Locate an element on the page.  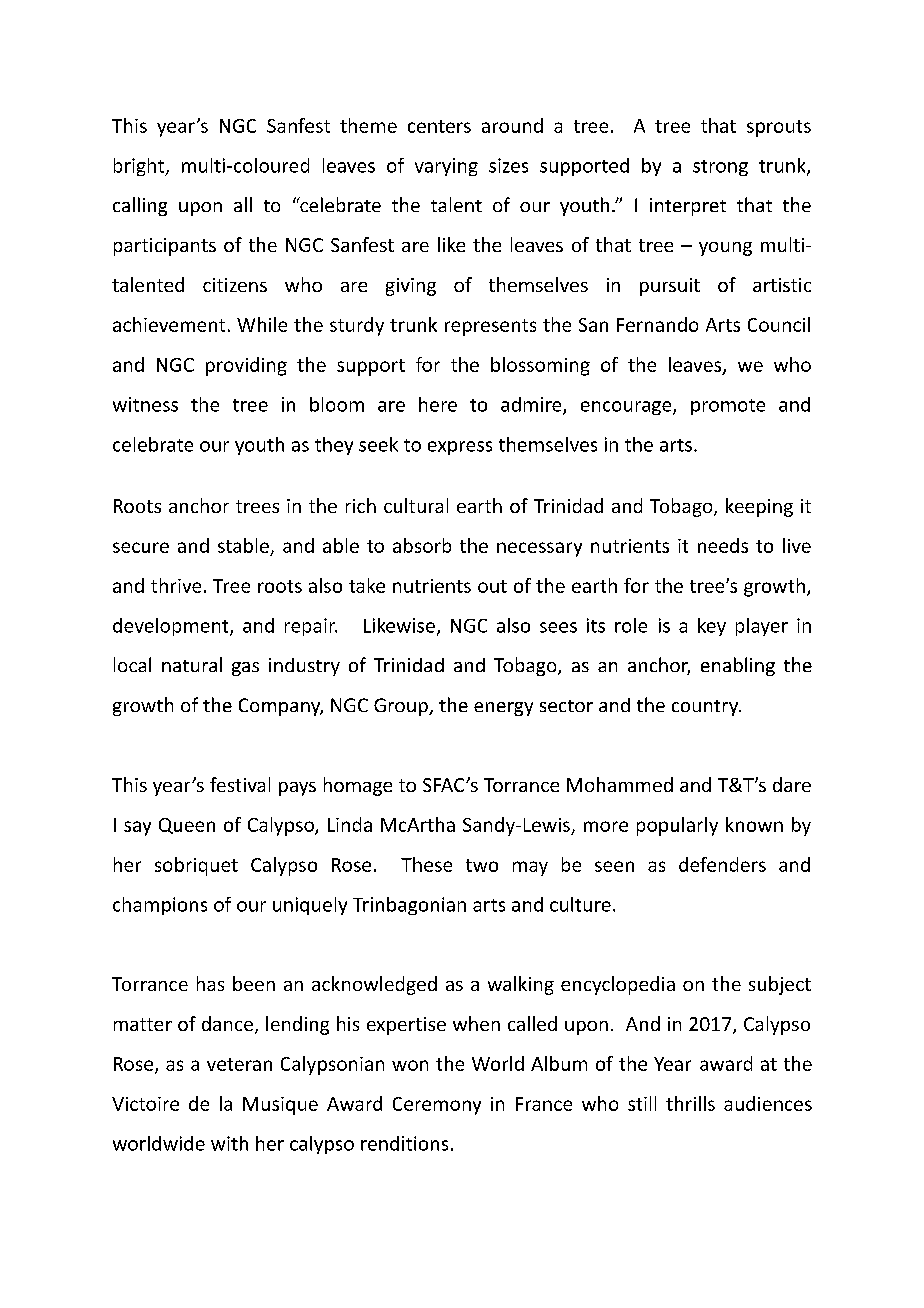
witness is located at coordinates (145, 404).
